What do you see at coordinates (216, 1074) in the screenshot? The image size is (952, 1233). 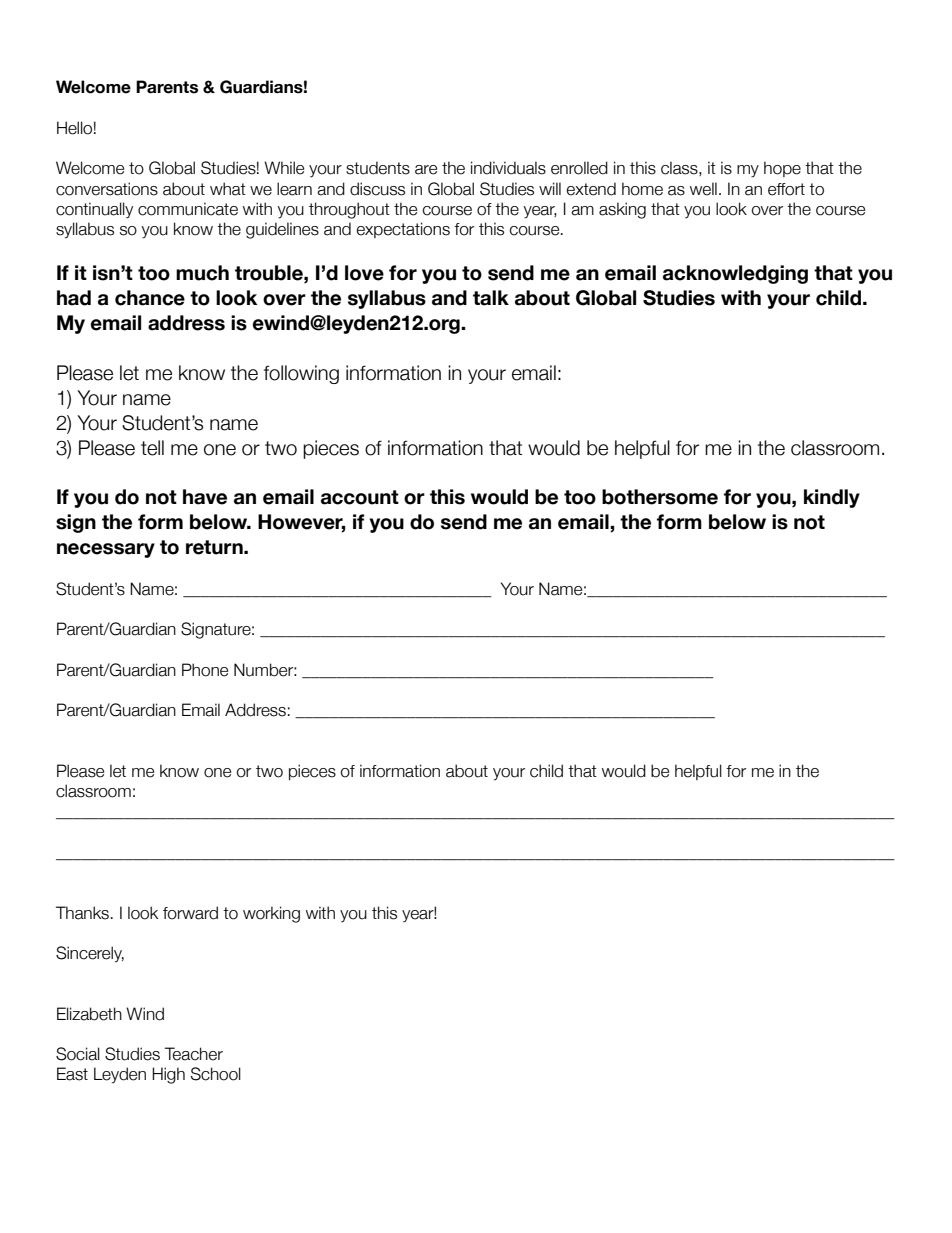 I see `School` at bounding box center [216, 1074].
